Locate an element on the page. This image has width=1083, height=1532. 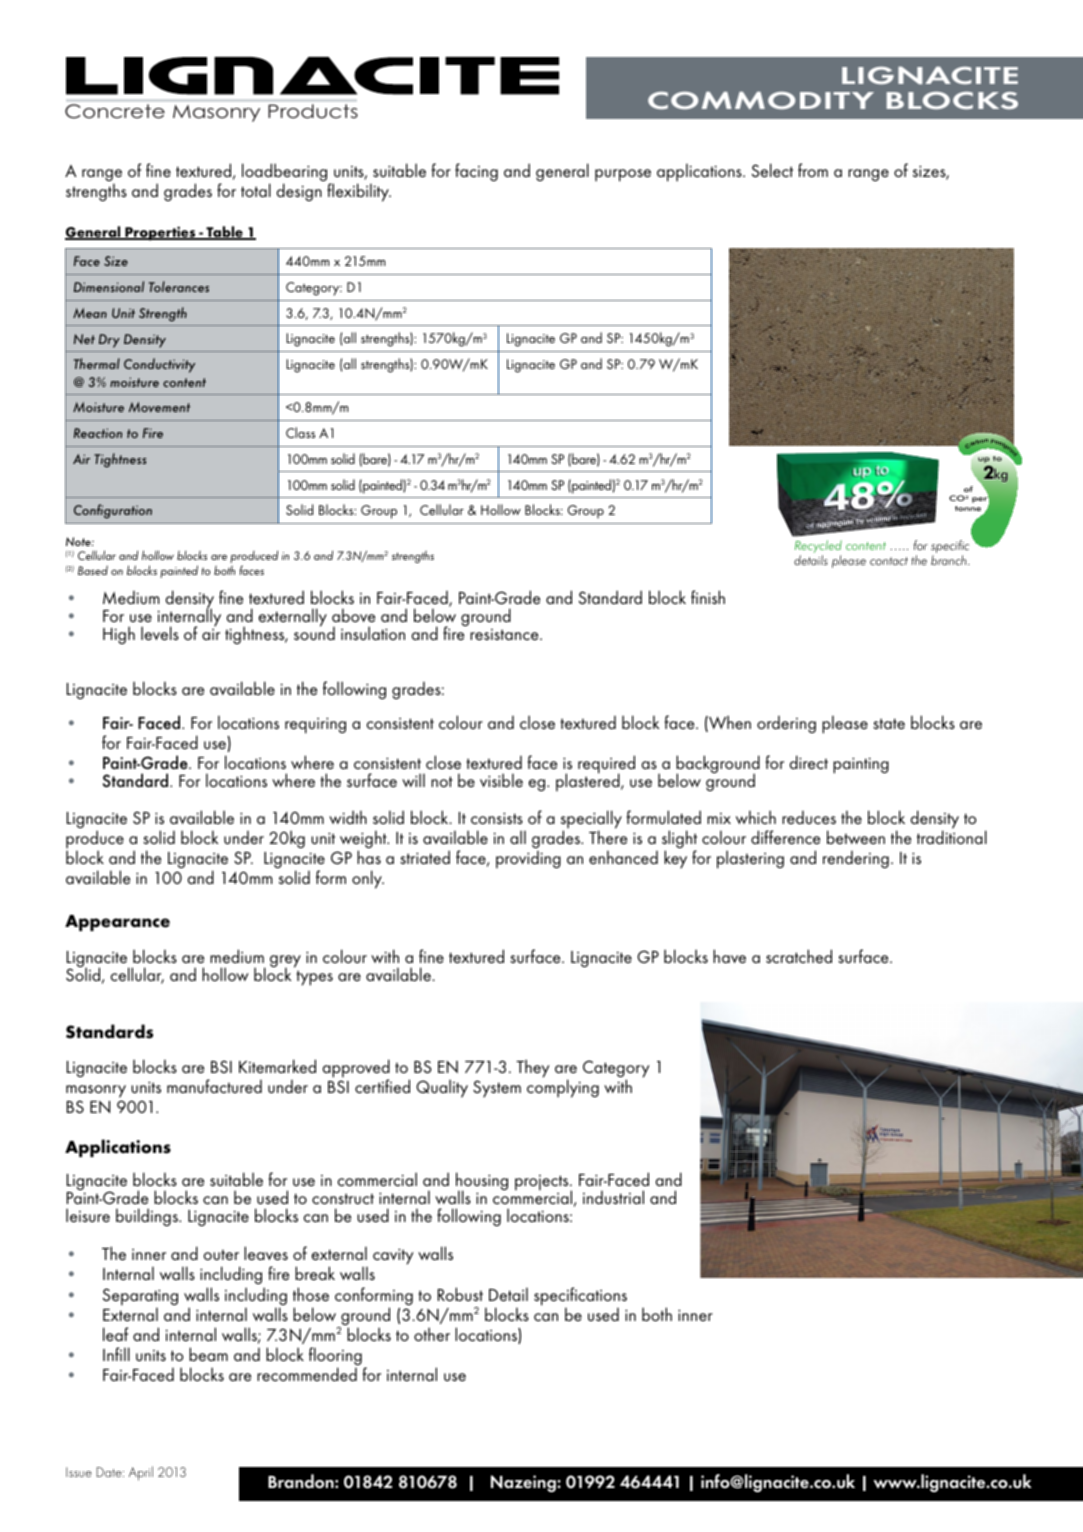
other is located at coordinates (432, 1334).
